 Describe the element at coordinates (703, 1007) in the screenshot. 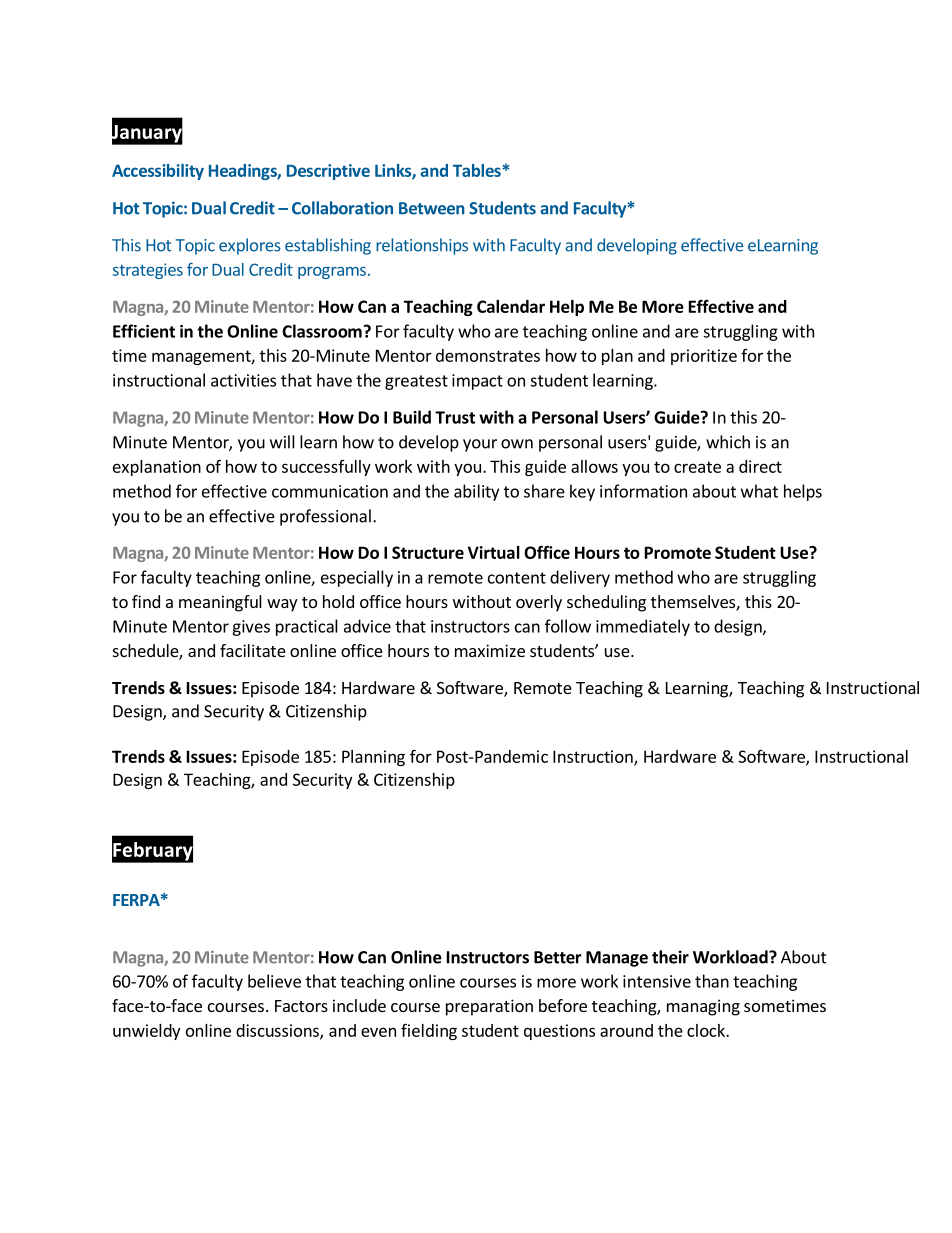

I see `managing` at that location.
